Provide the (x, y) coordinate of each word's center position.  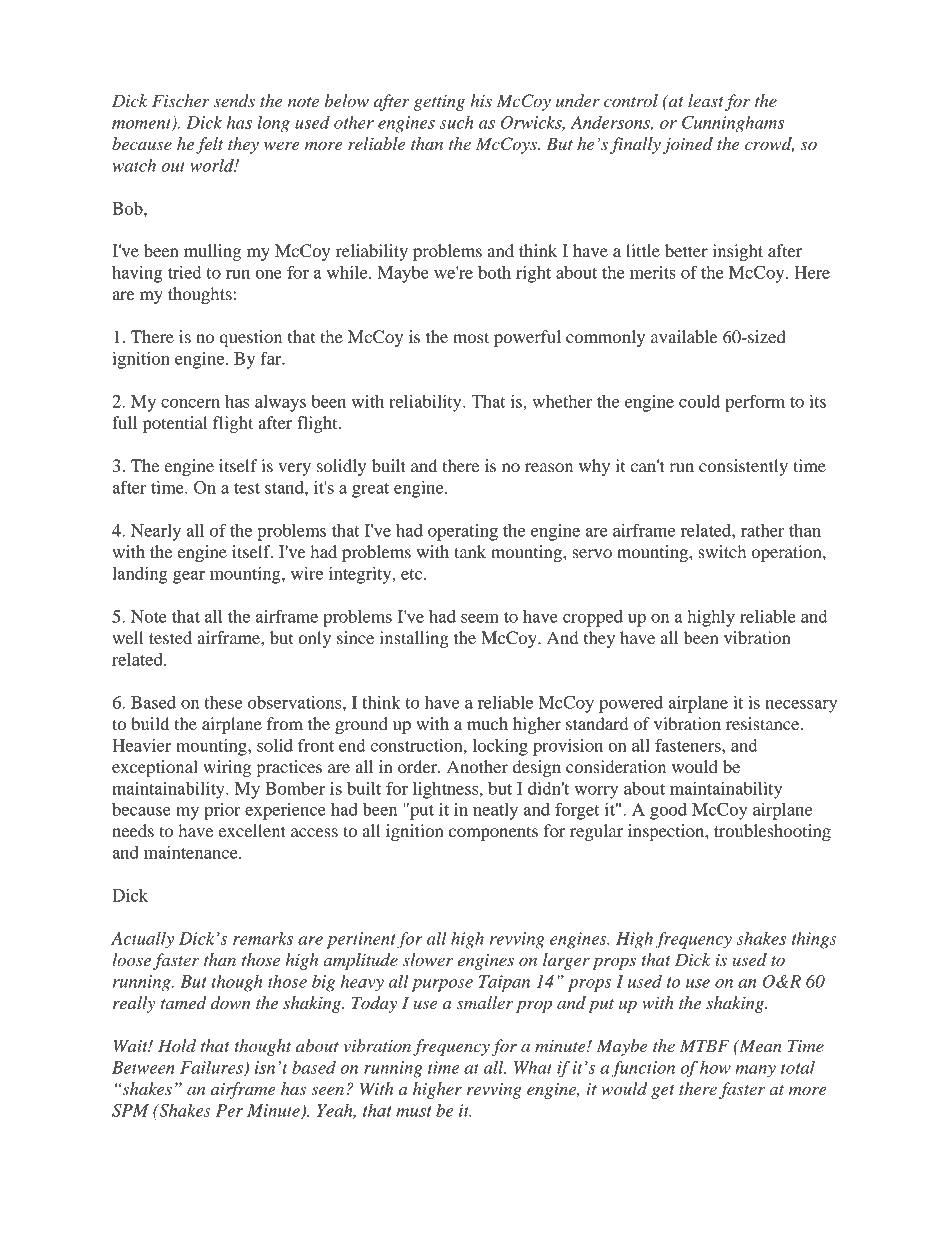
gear (189, 577)
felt (210, 145)
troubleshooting (772, 832)
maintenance (192, 852)
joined (688, 145)
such (457, 122)
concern (190, 403)
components (493, 833)
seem (480, 618)
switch (722, 551)
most (471, 337)
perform (755, 403)
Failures (212, 1068)
